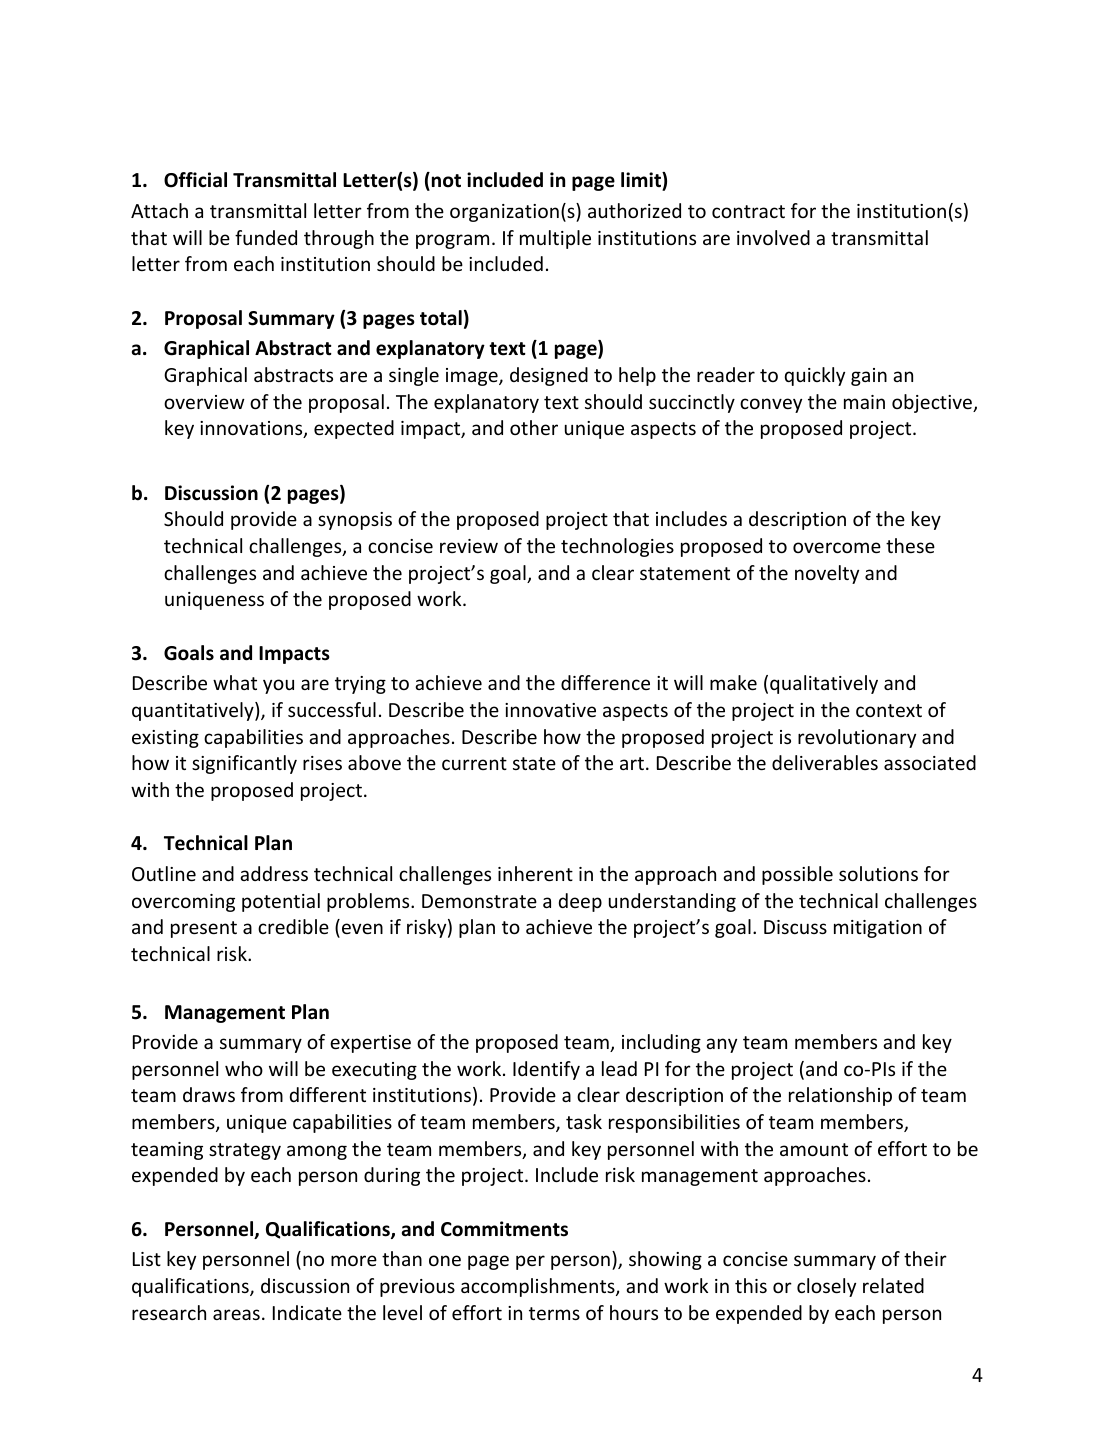 The height and width of the page is (1442, 1114). I want to click on main, so click(864, 402).
